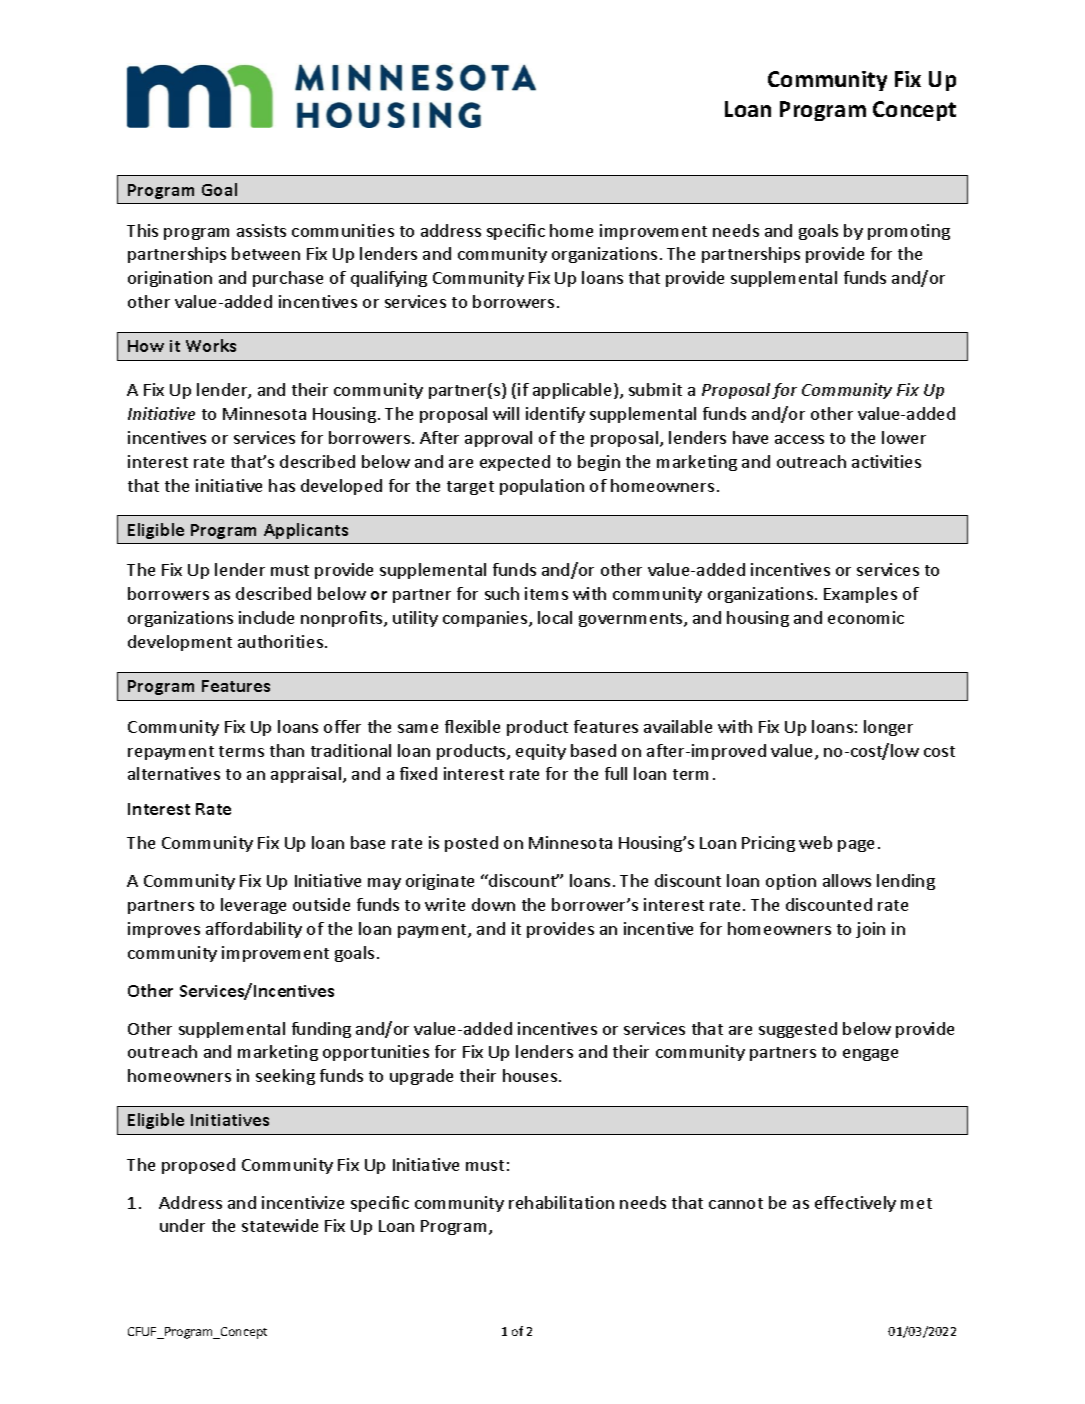 The image size is (1085, 1404). What do you see at coordinates (909, 232) in the document?
I see `promoting` at bounding box center [909, 232].
